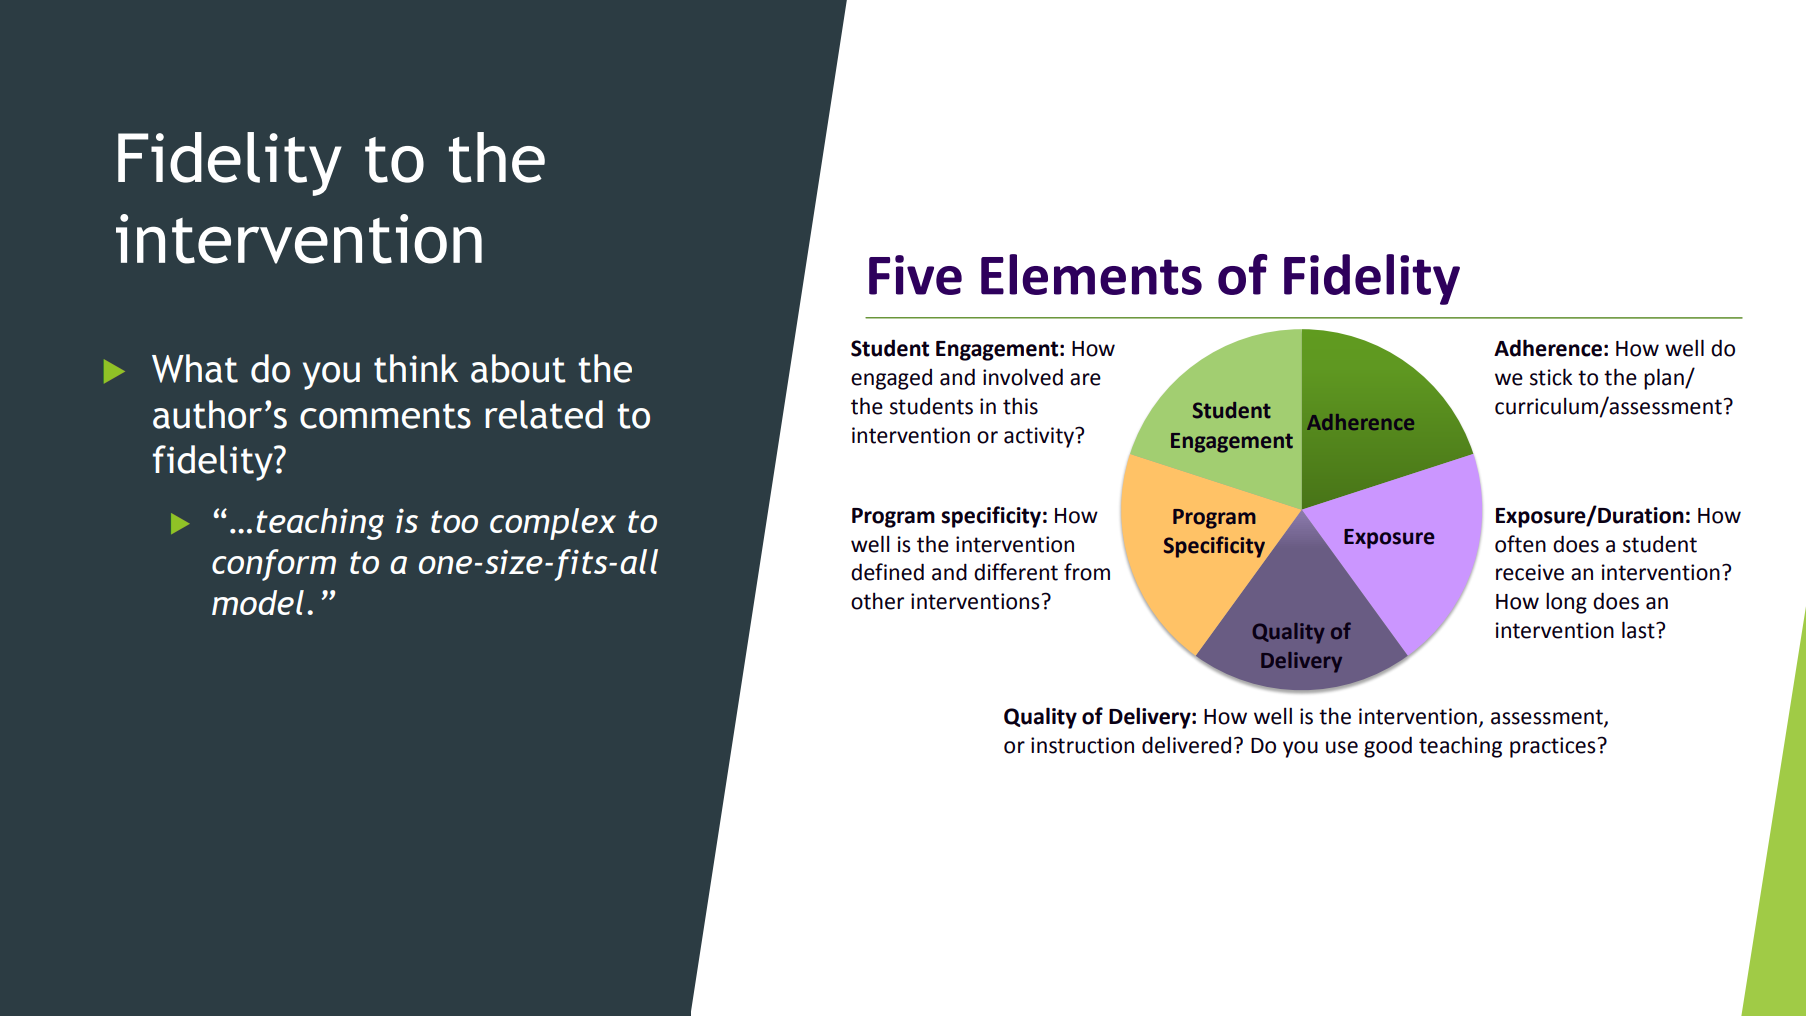 Image resolution: width=1806 pixels, height=1016 pixels. What do you see at coordinates (1530, 572) in the screenshot?
I see `receive` at bounding box center [1530, 572].
